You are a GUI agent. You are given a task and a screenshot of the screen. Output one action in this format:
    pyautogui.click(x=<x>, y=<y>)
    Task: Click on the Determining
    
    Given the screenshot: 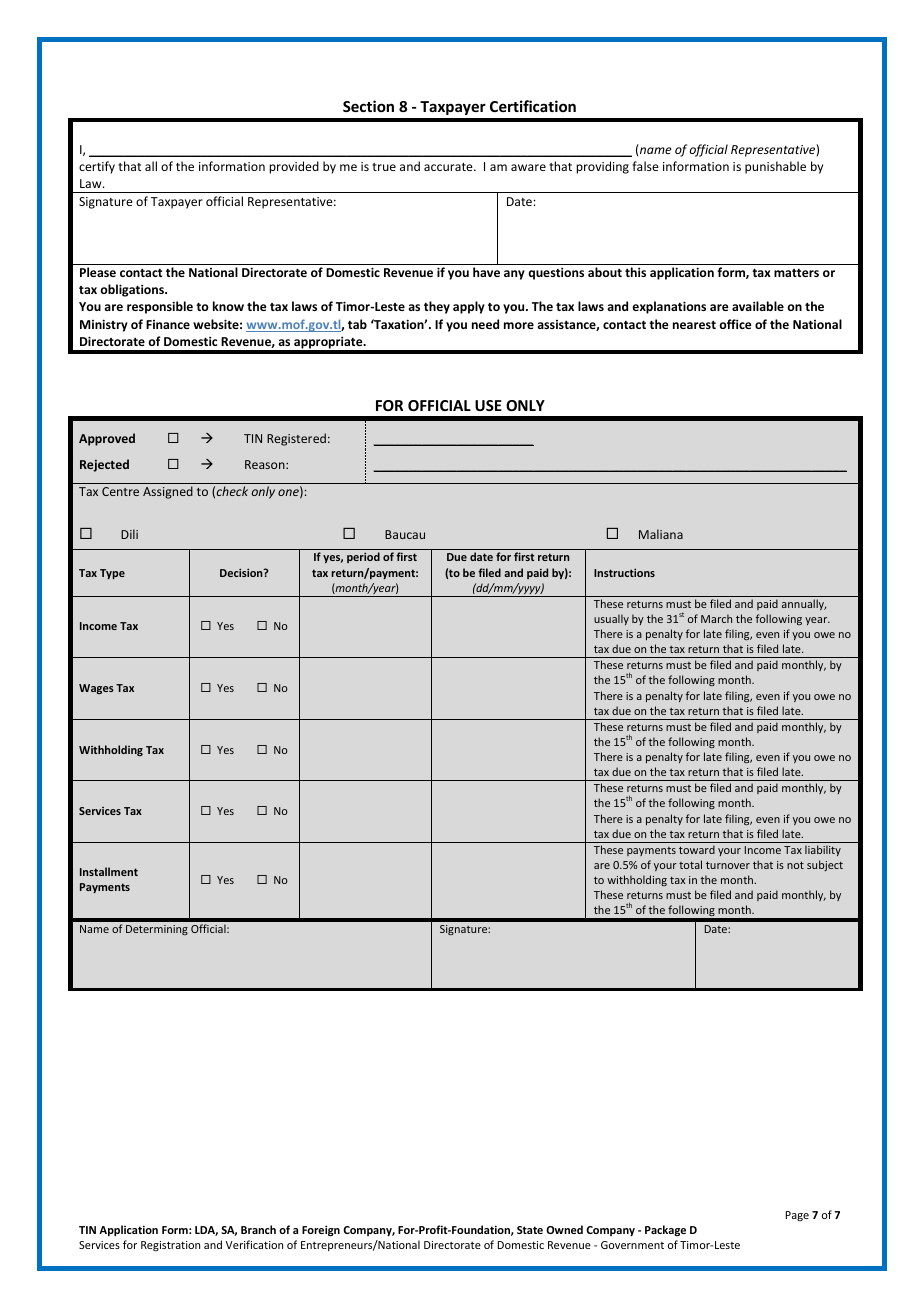 What is the action you would take?
    pyautogui.click(x=157, y=930)
